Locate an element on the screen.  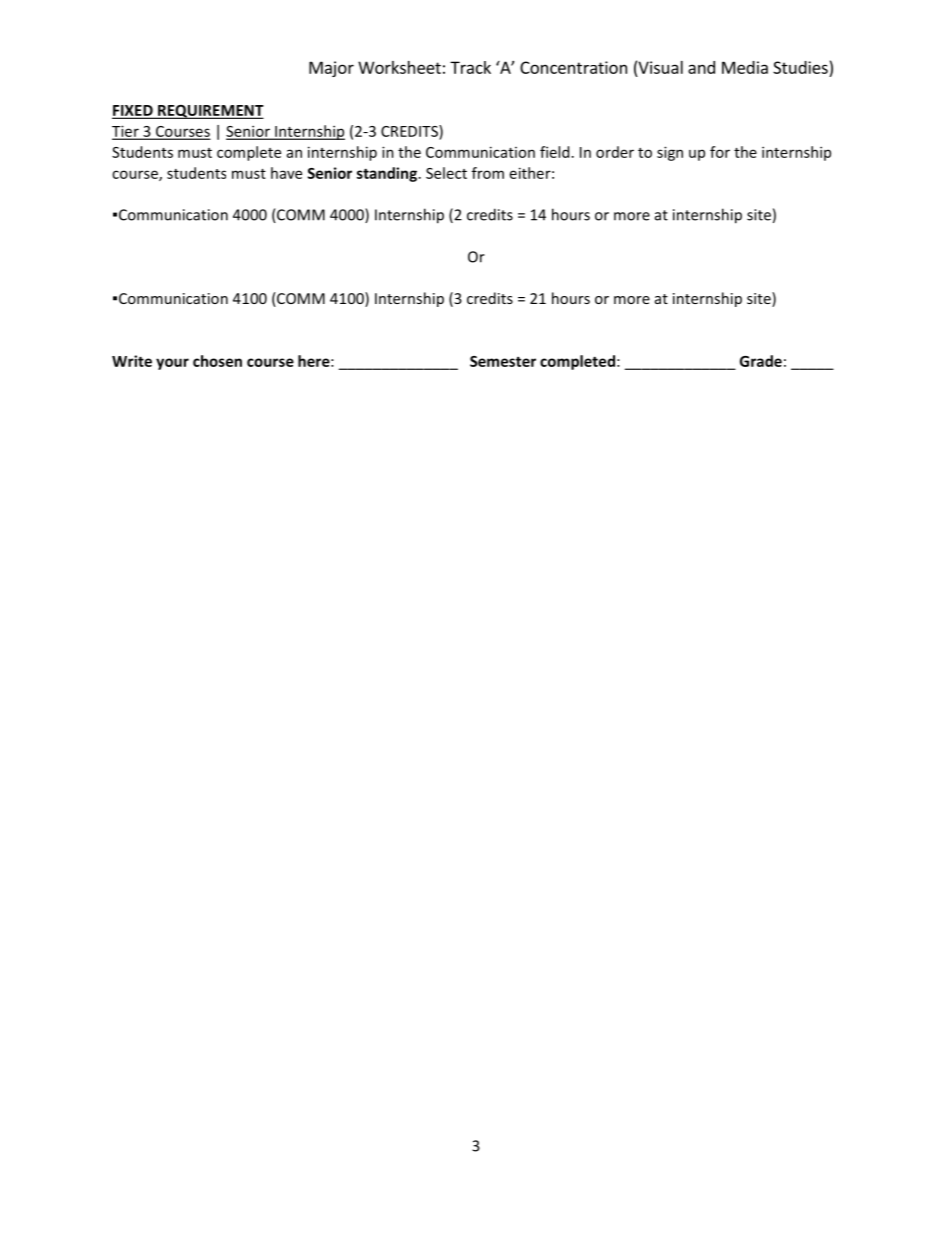
standing is located at coordinates (388, 174).
